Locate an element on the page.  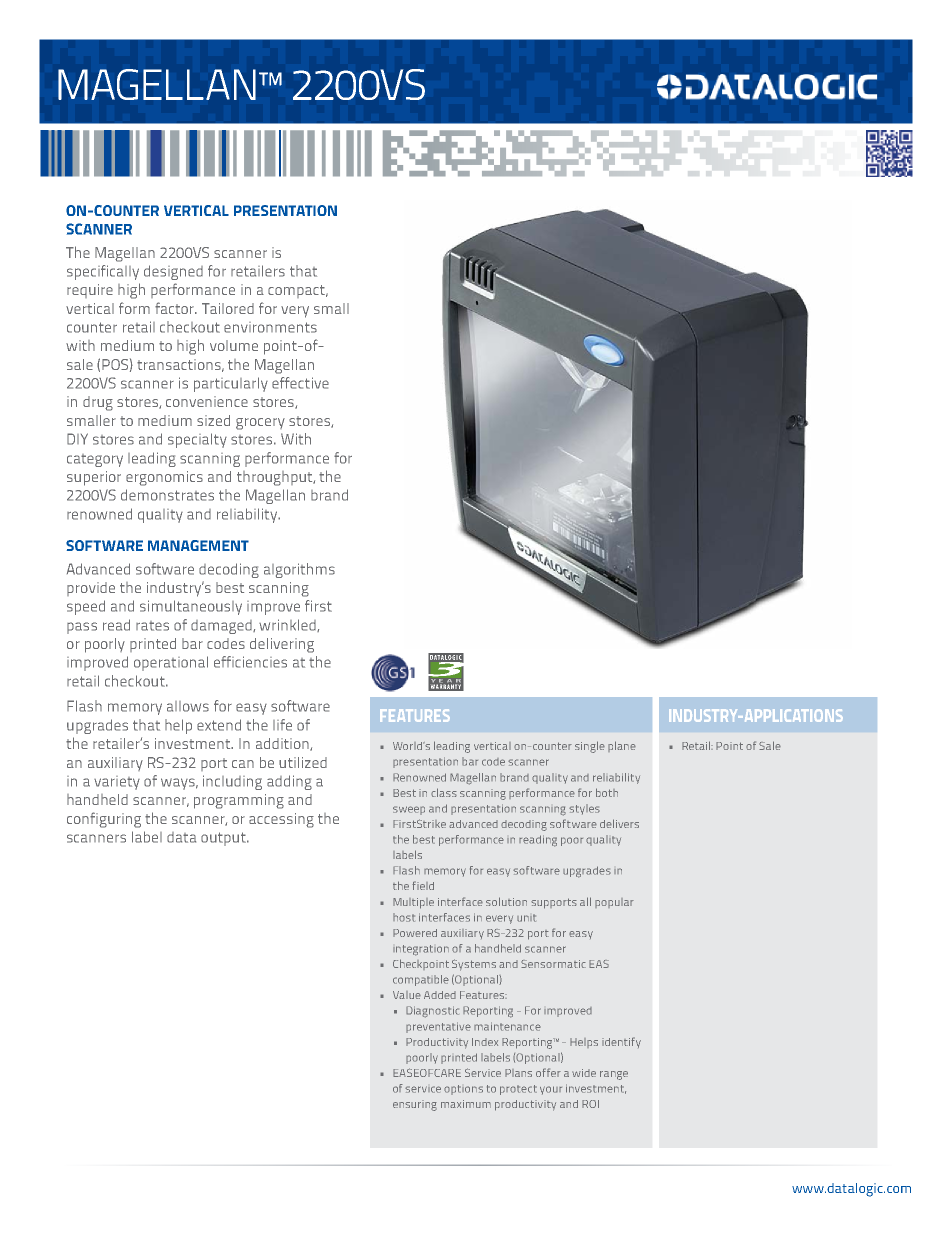
preventative is located at coordinates (438, 1027).
